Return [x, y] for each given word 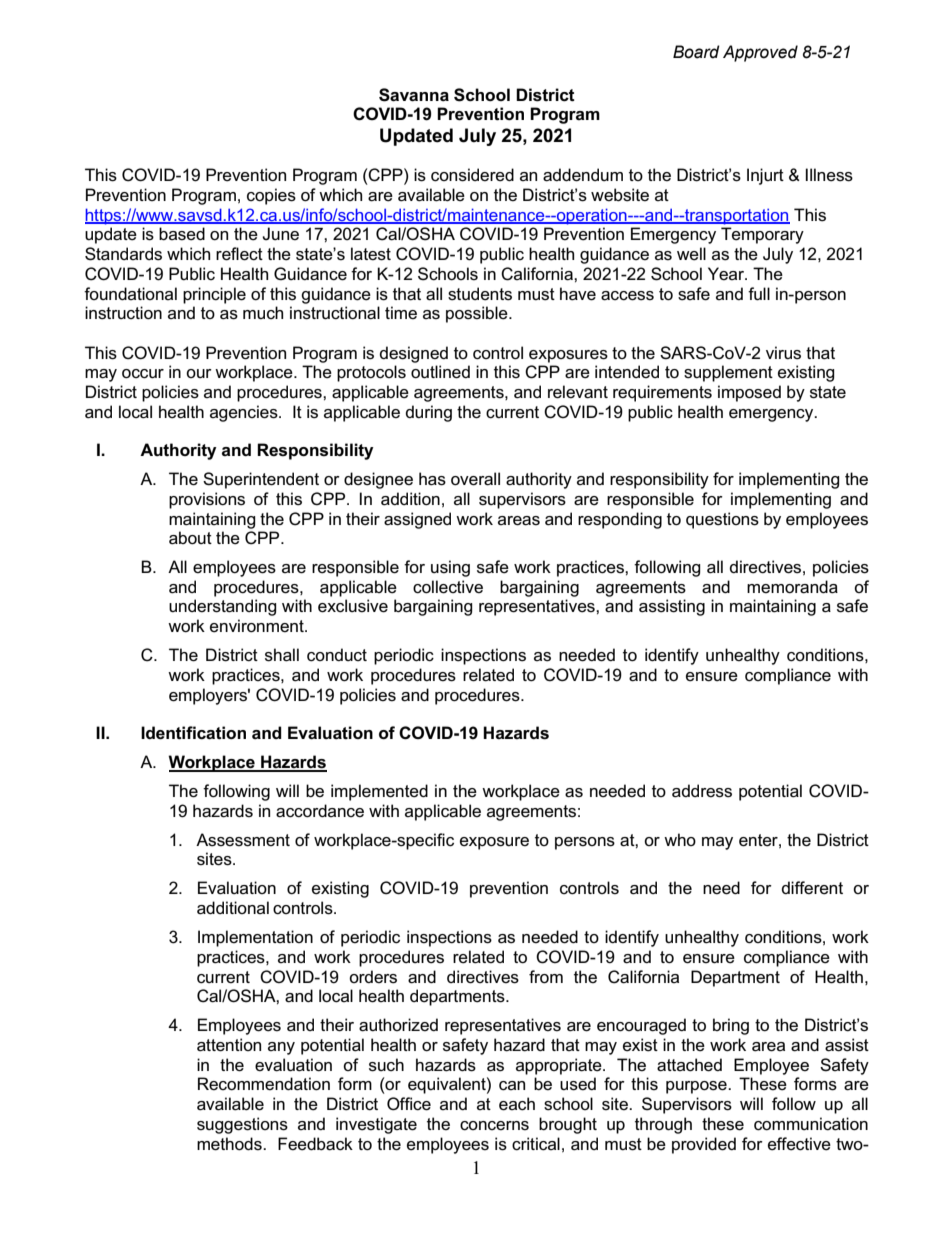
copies [271, 196]
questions [722, 520]
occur [143, 374]
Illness [829, 175]
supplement [728, 373]
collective [448, 587]
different [812, 888]
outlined [440, 372]
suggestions [242, 1125]
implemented [379, 792]
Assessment [243, 840]
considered [472, 175]
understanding [223, 607]
